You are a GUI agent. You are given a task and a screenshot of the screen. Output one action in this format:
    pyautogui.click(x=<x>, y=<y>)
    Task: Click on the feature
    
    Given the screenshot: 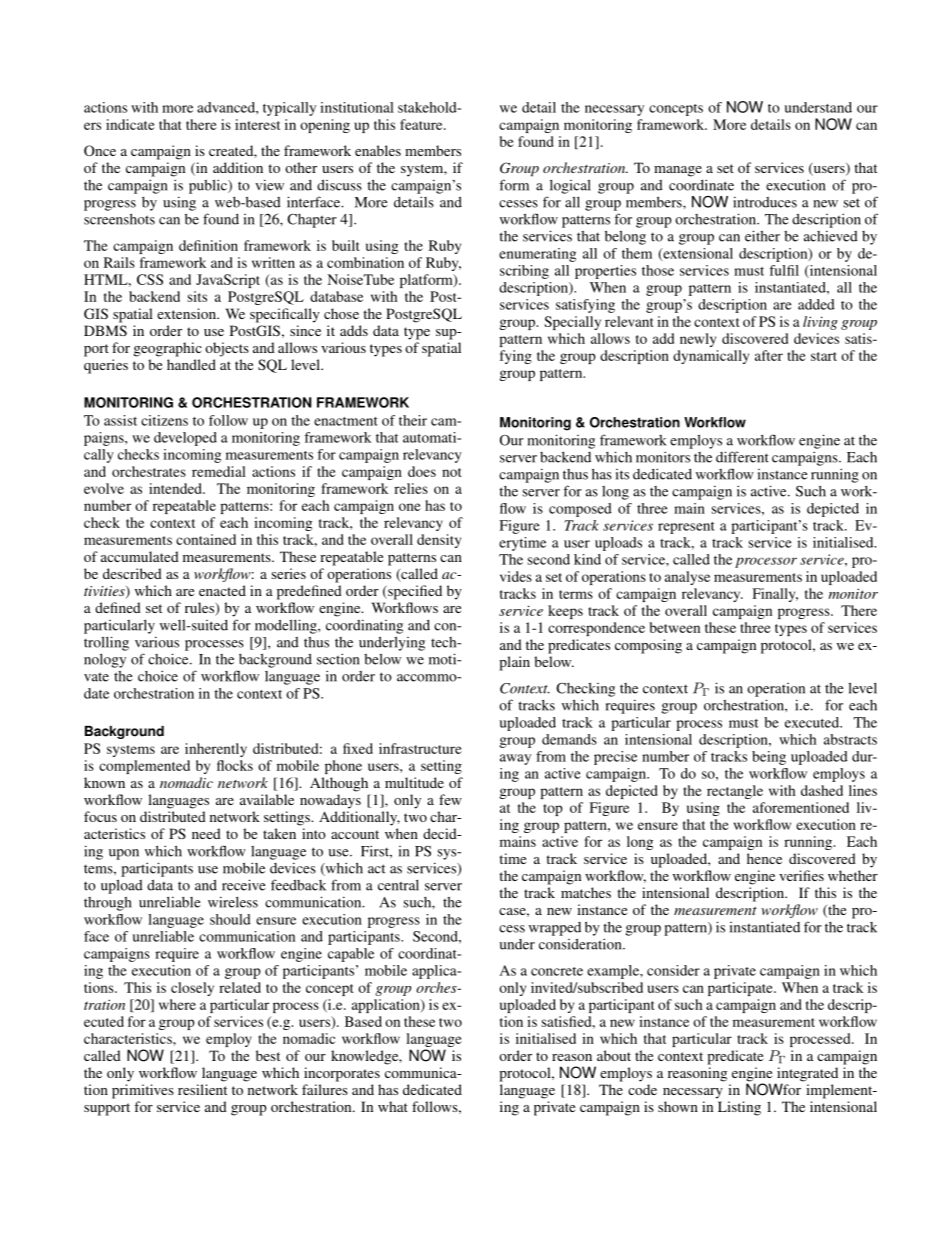 What is the action you would take?
    pyautogui.click(x=422, y=124)
